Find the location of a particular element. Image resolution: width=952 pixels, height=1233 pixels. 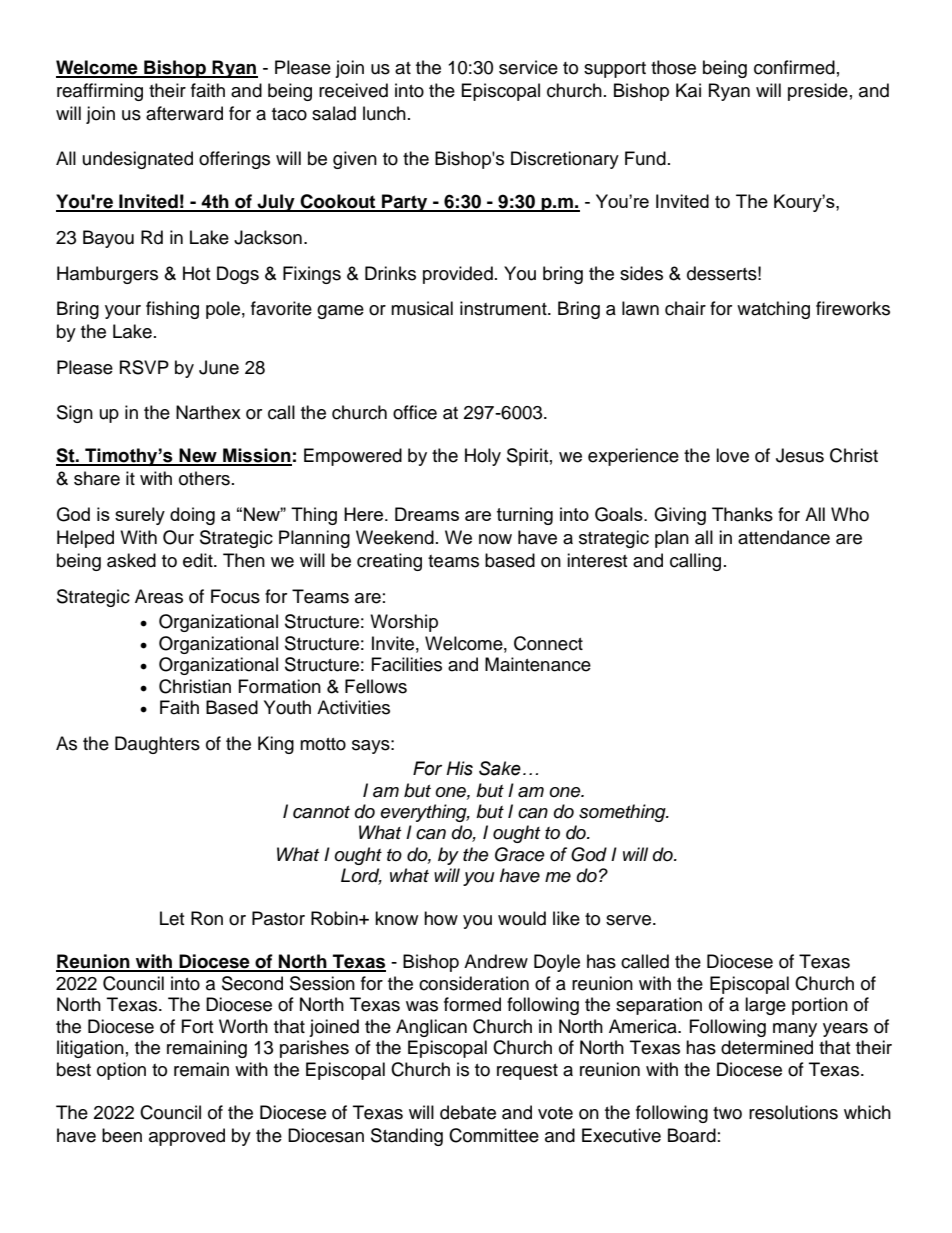

afterward is located at coordinates (184, 113).
